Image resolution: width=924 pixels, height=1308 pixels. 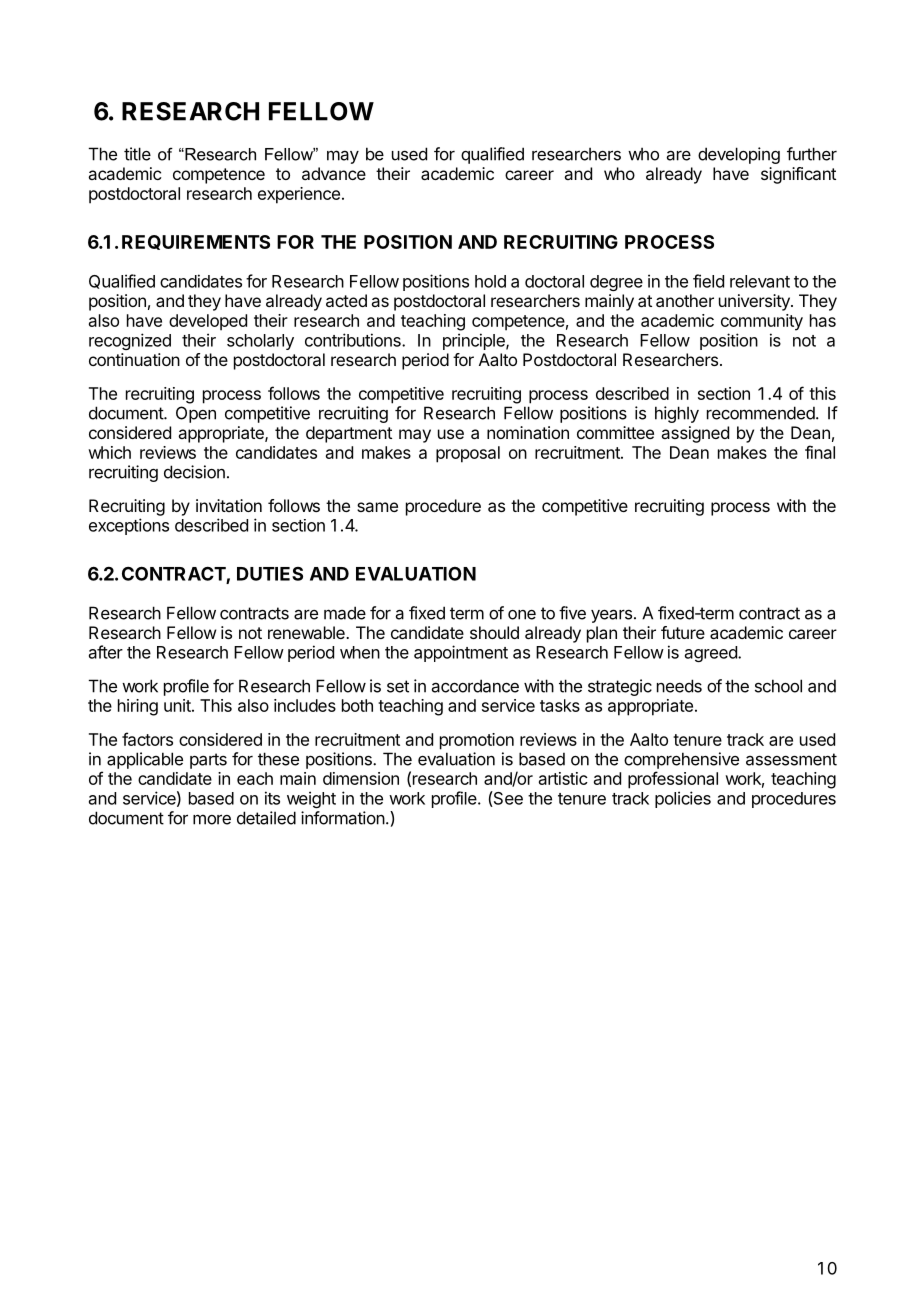 I want to click on appointment, so click(x=461, y=653).
